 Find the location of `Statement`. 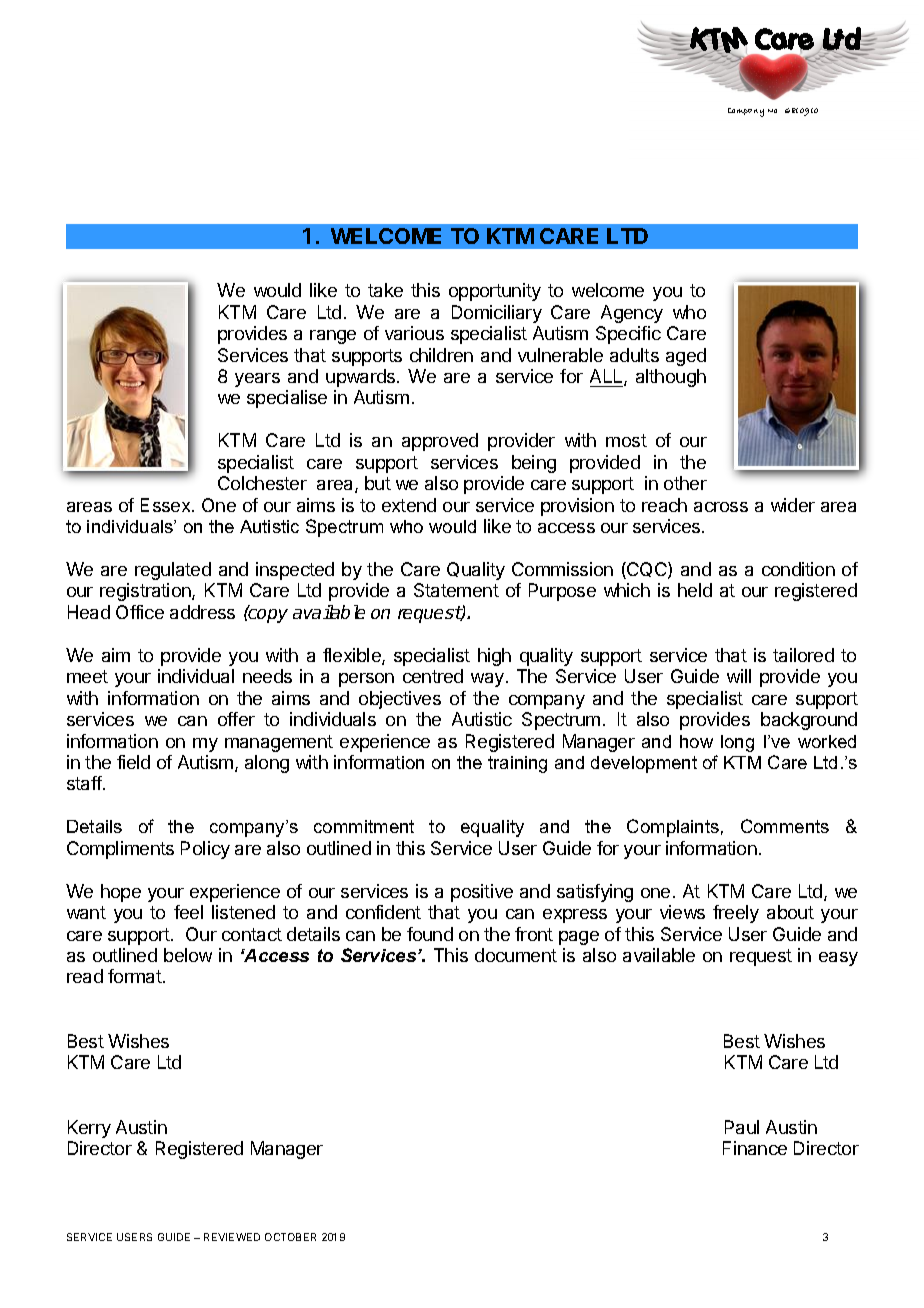

Statement is located at coordinates (456, 590).
